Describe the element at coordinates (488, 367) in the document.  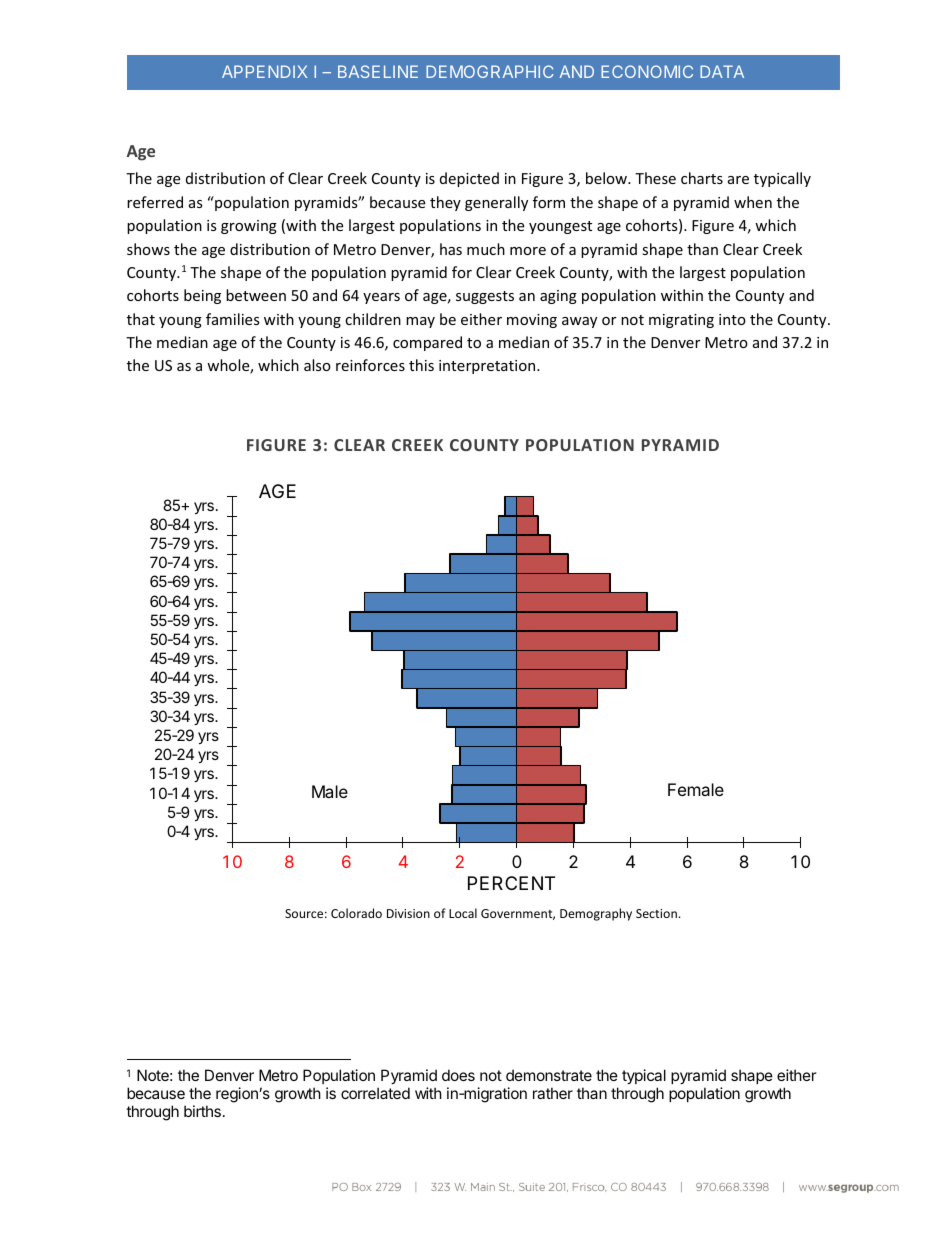
I see `interpretation` at that location.
